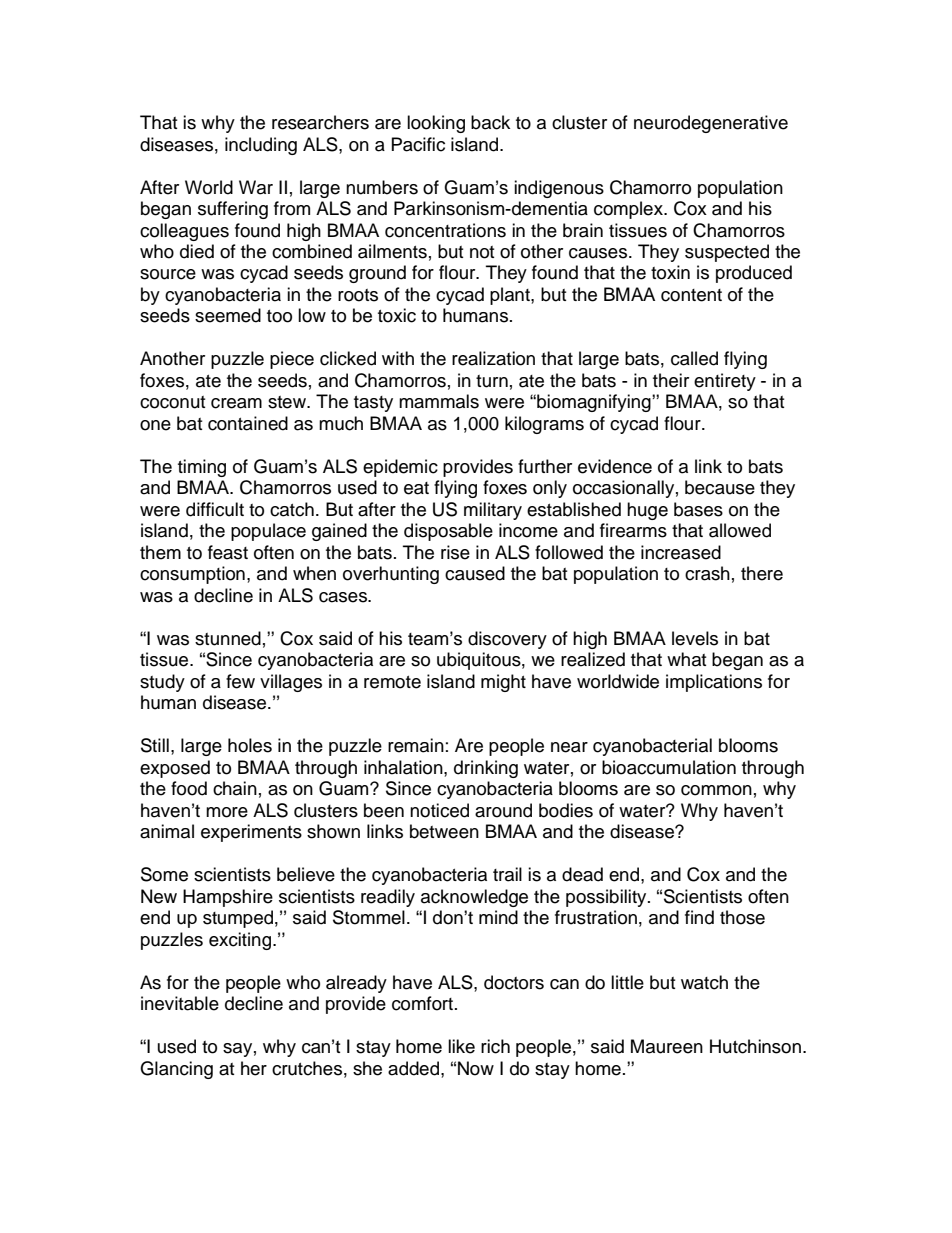 The image size is (952, 1233). Describe the element at coordinates (461, 1046) in the image. I see `like` at that location.
